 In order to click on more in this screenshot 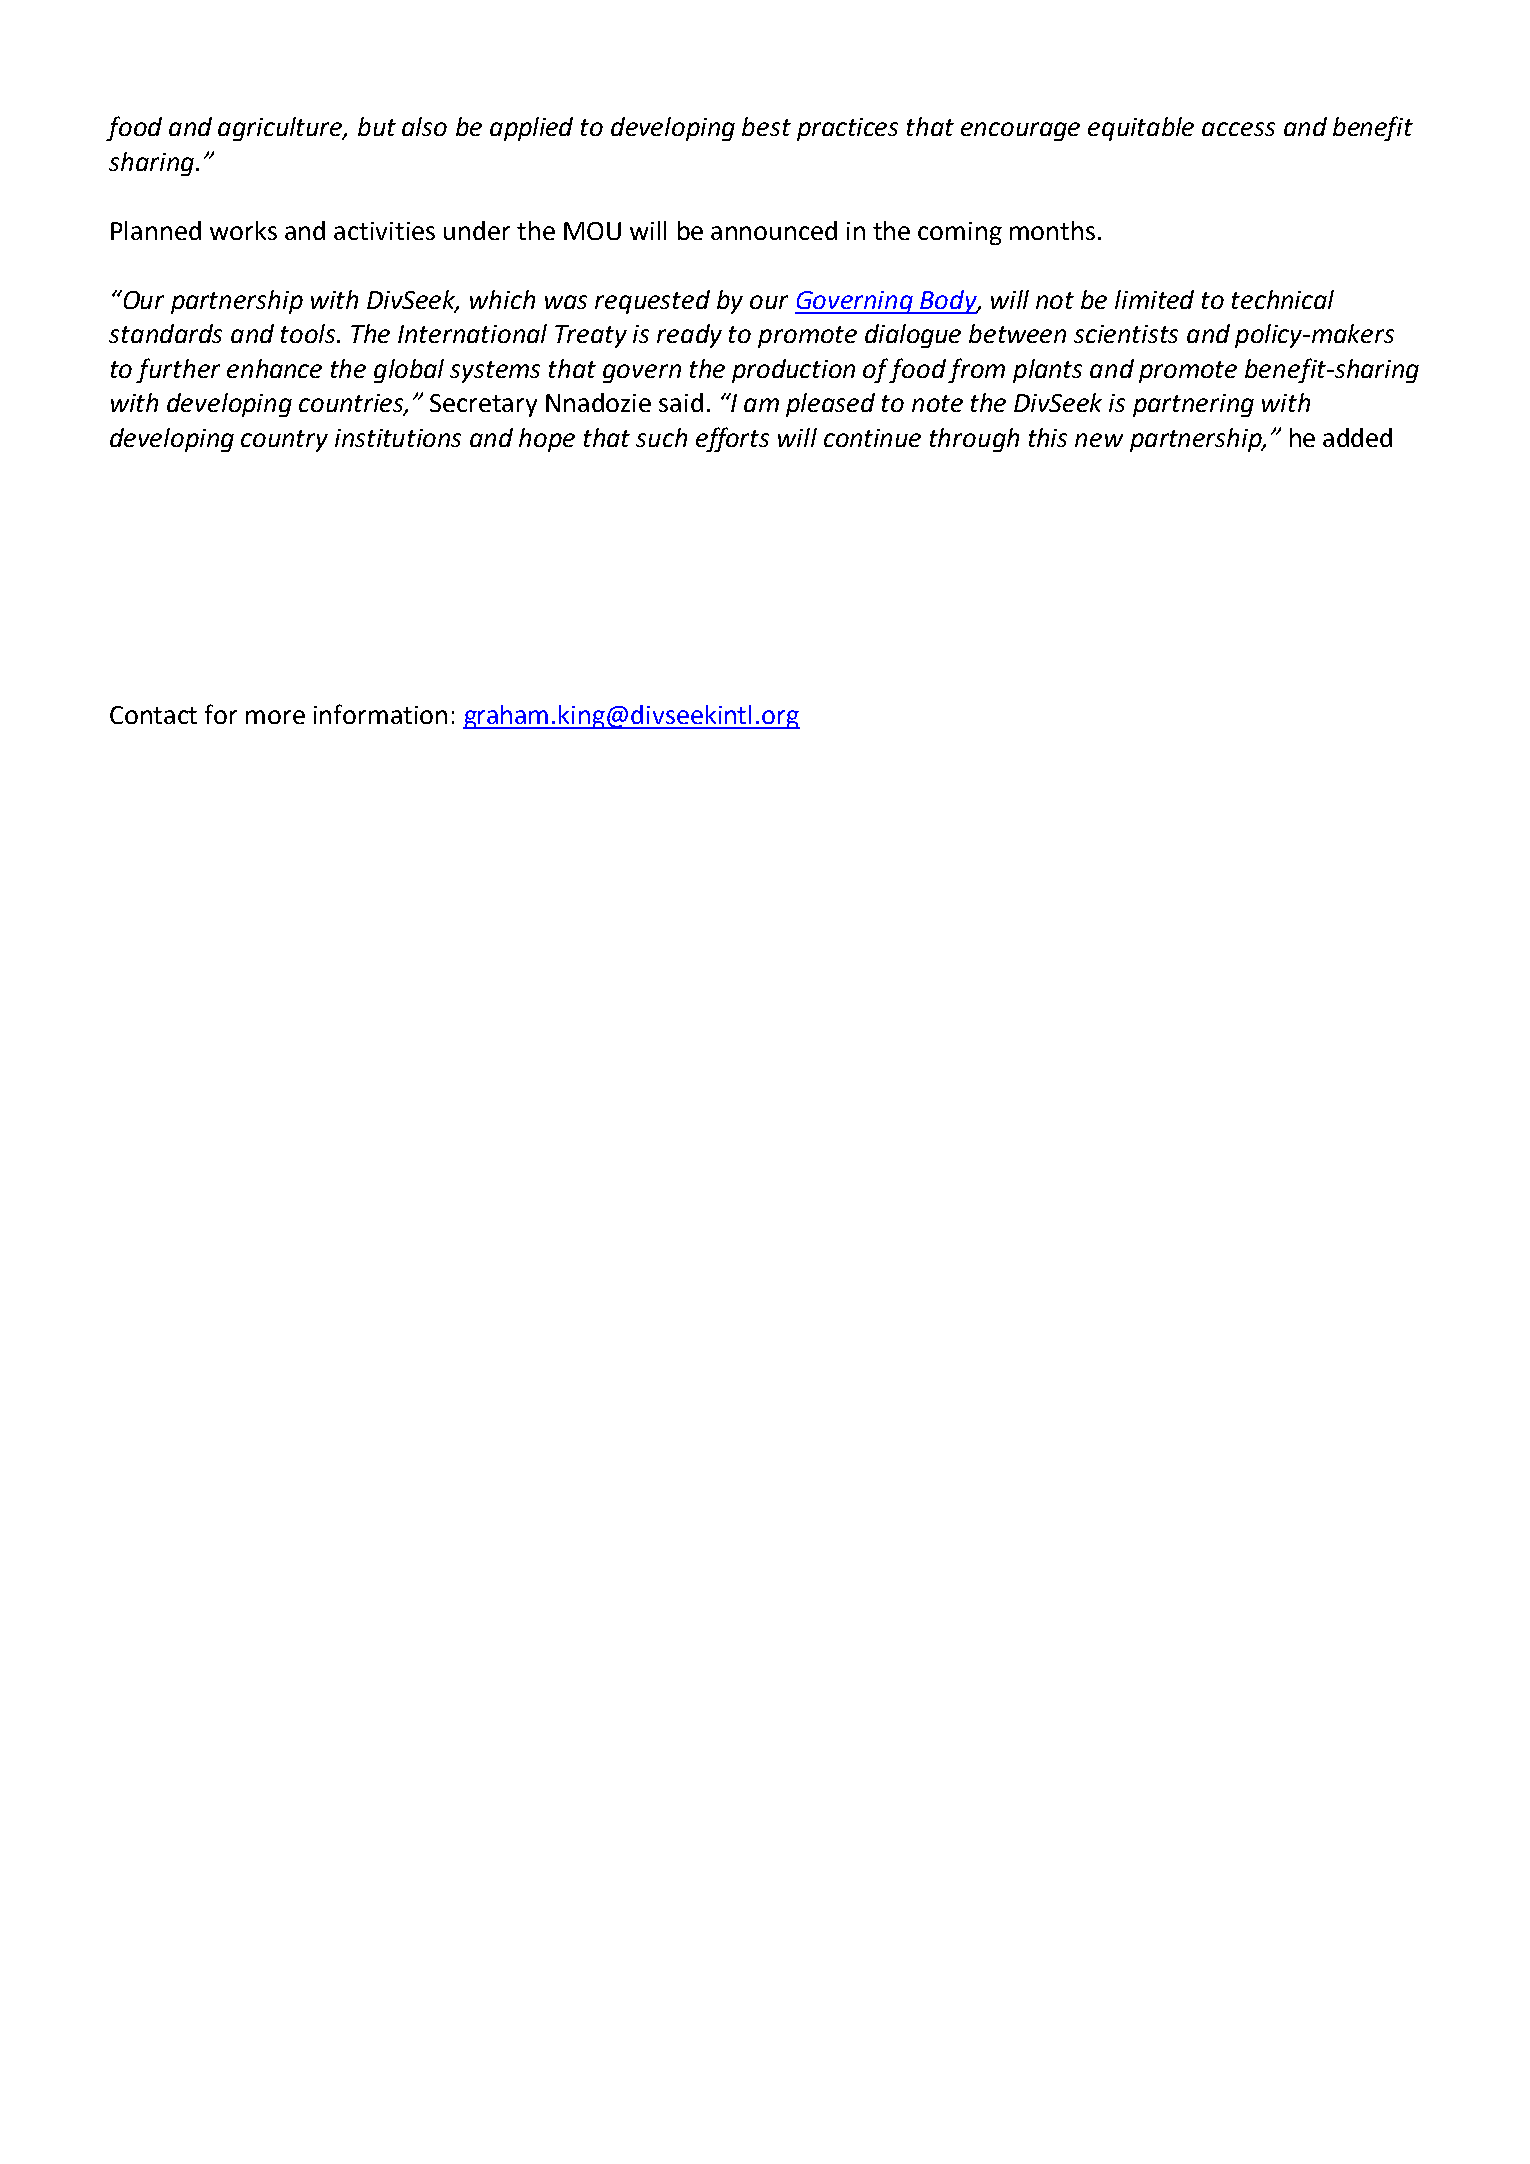, I will do `click(275, 717)`.
